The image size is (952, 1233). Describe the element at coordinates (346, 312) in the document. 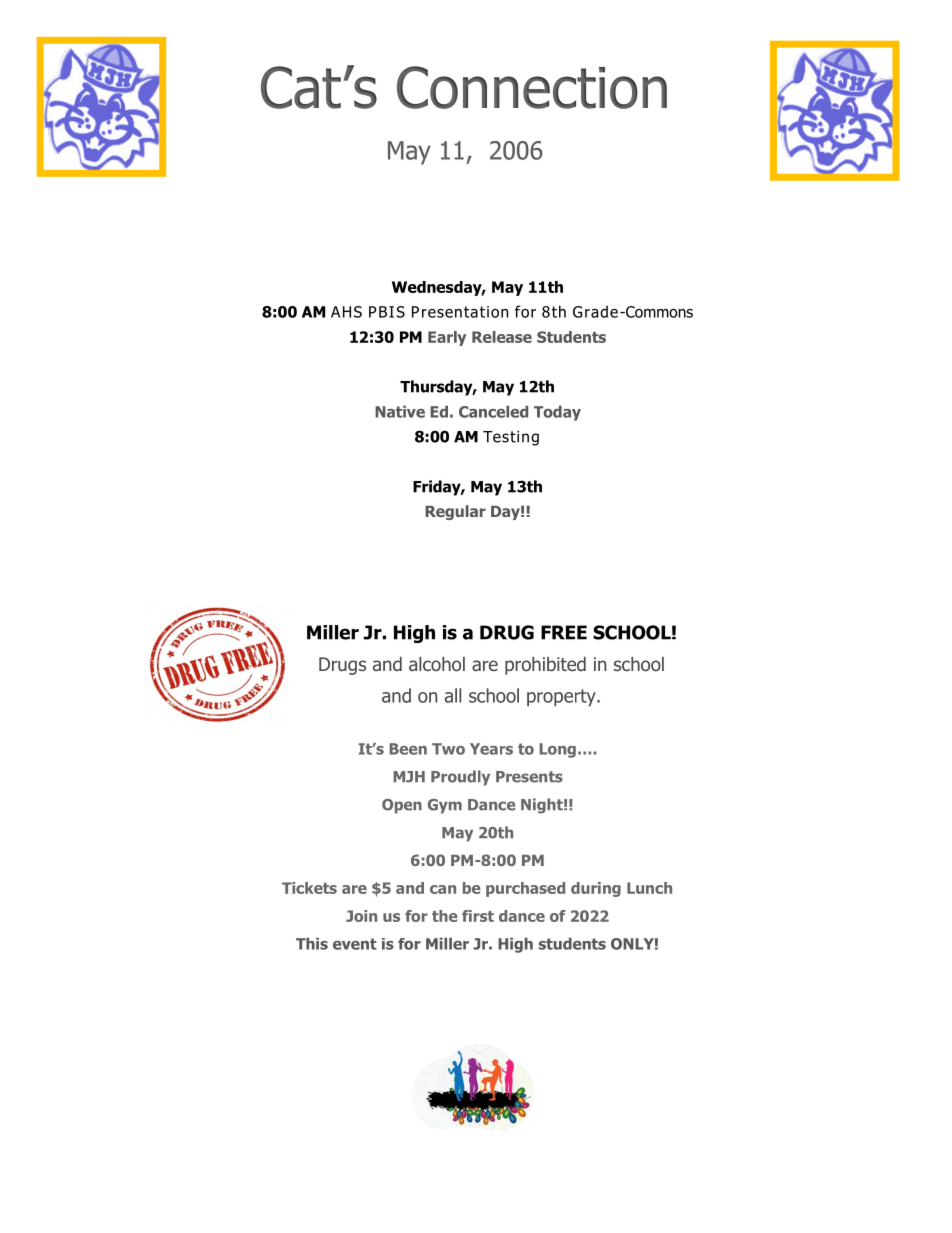

I see `AHS` at that location.
